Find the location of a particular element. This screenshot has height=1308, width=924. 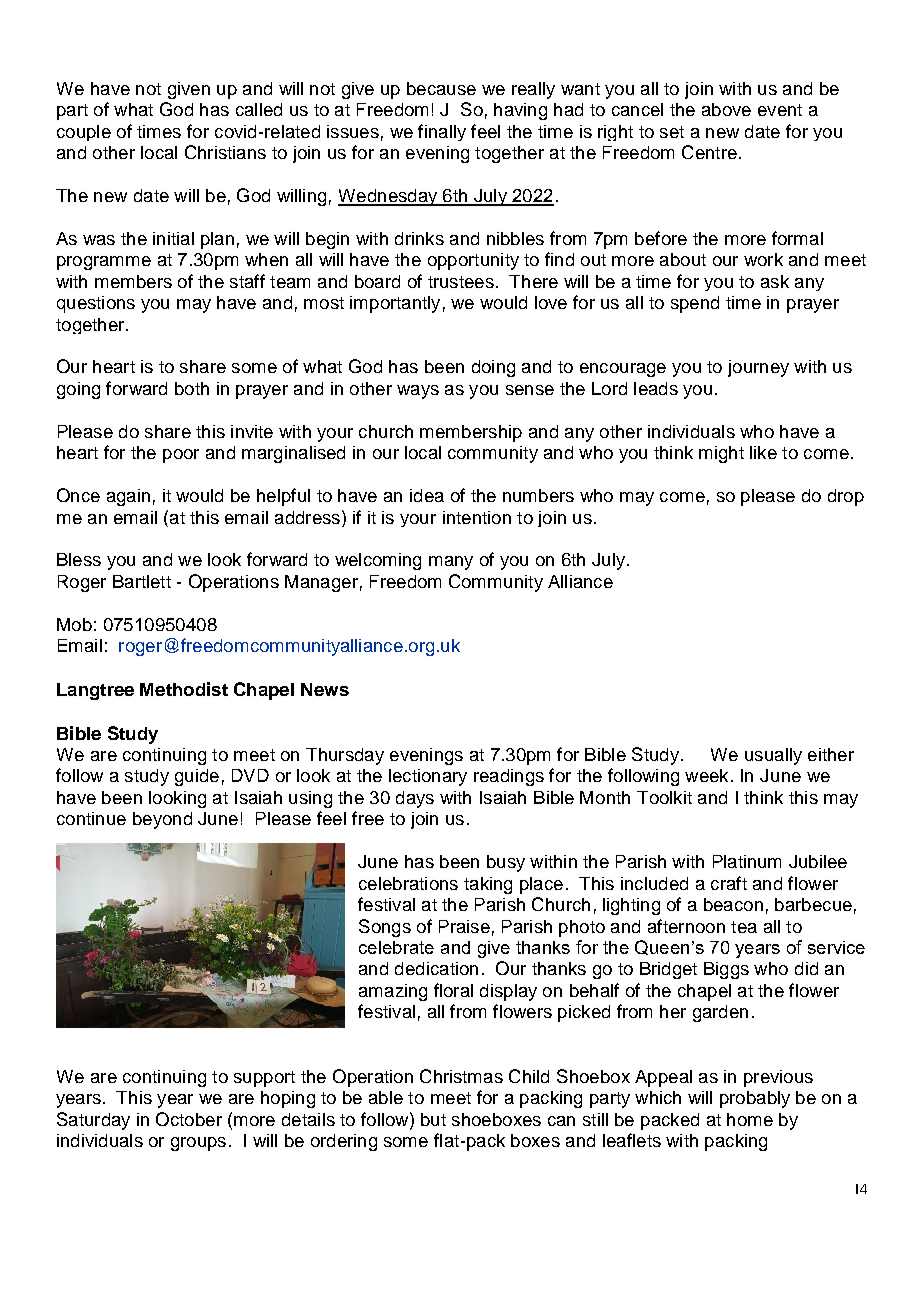

Christians is located at coordinates (225, 152).
